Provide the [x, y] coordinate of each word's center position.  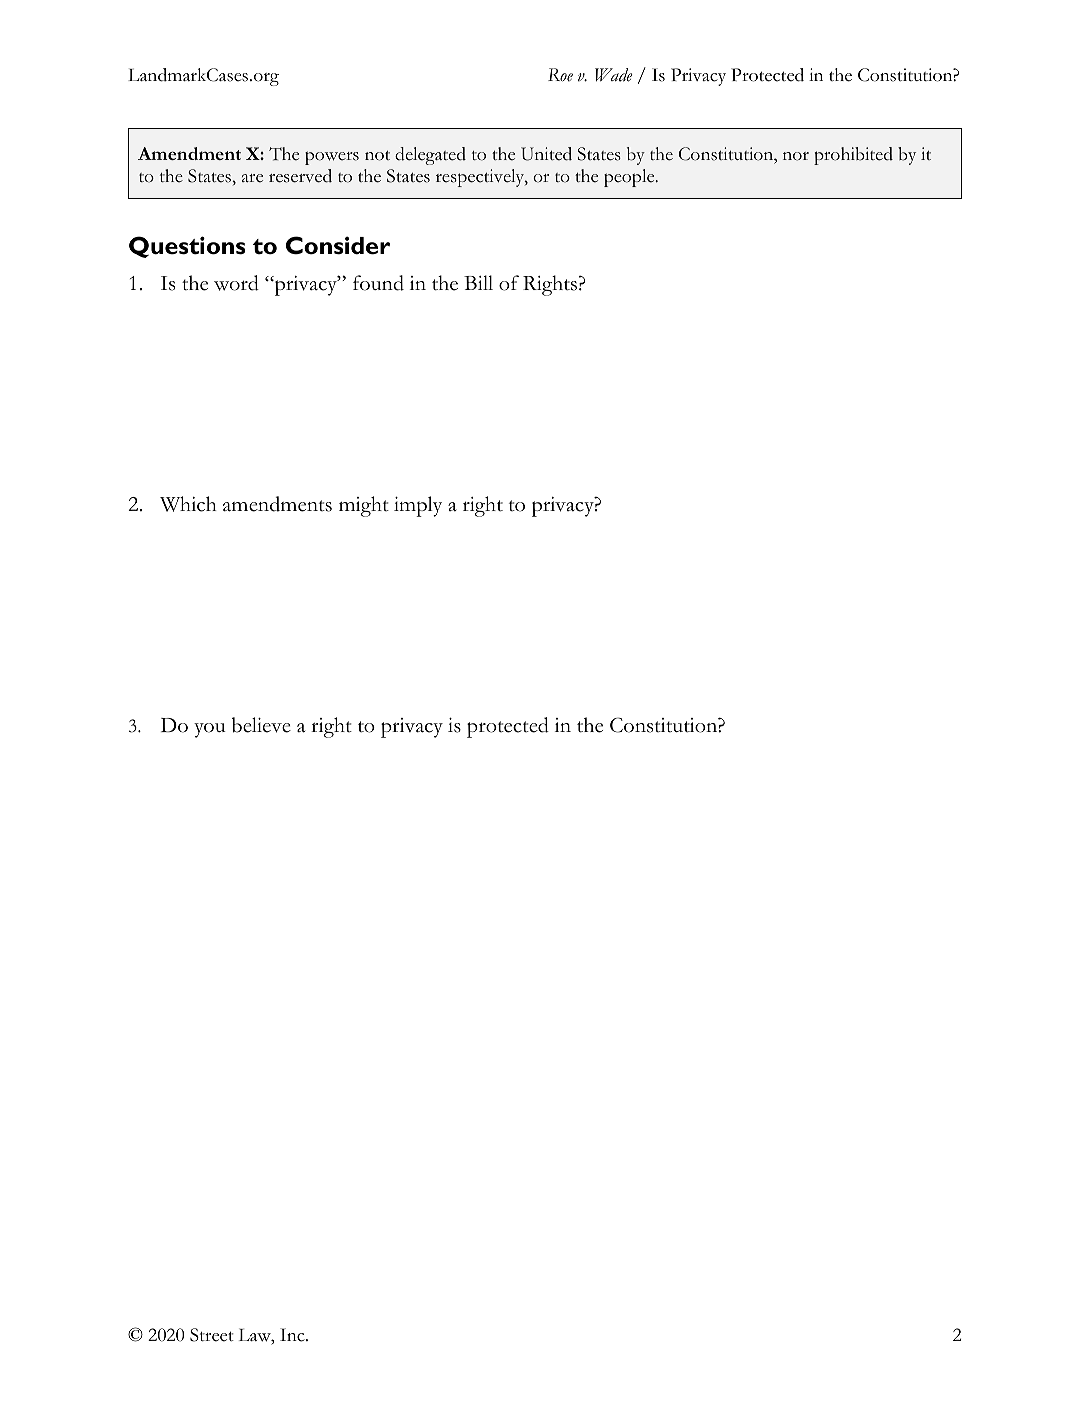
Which [188, 504]
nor [796, 156]
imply [418, 506]
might [364, 506]
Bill [478, 282]
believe [261, 725]
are [252, 178]
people [630, 178]
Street [212, 1335]
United [546, 154]
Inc [293, 1335]
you [210, 730]
